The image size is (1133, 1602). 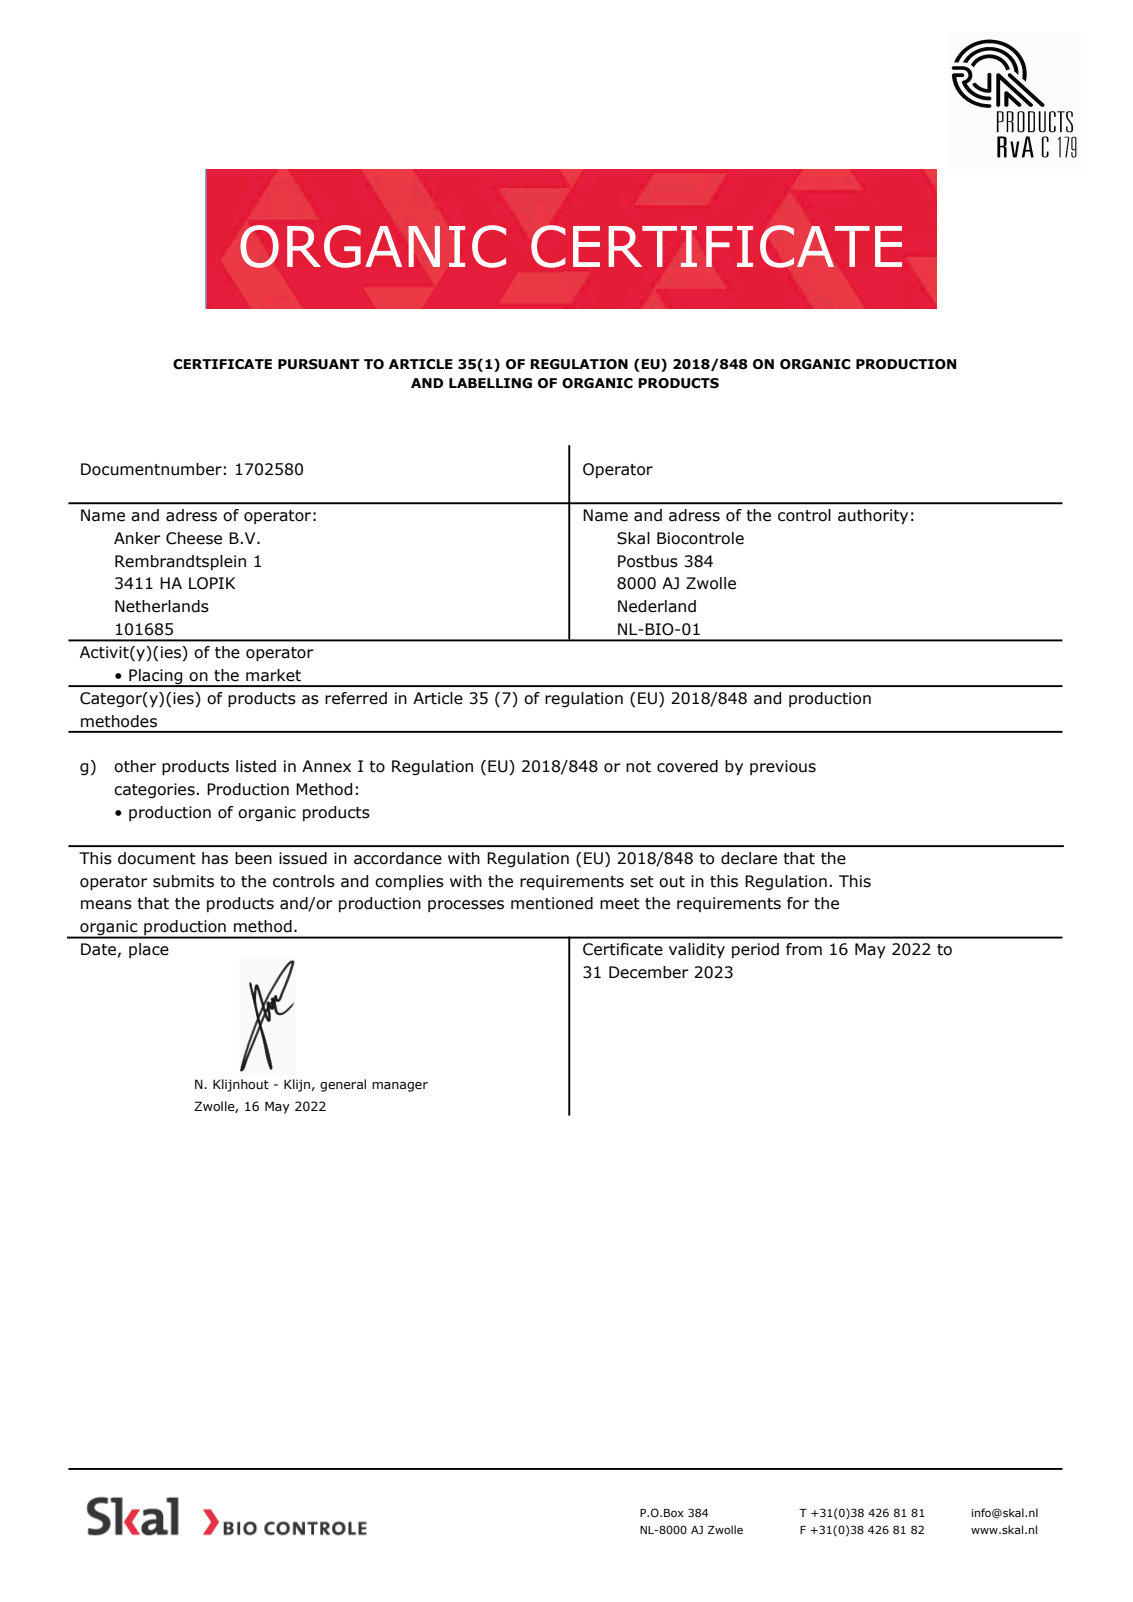 I want to click on authority, so click(x=873, y=517).
